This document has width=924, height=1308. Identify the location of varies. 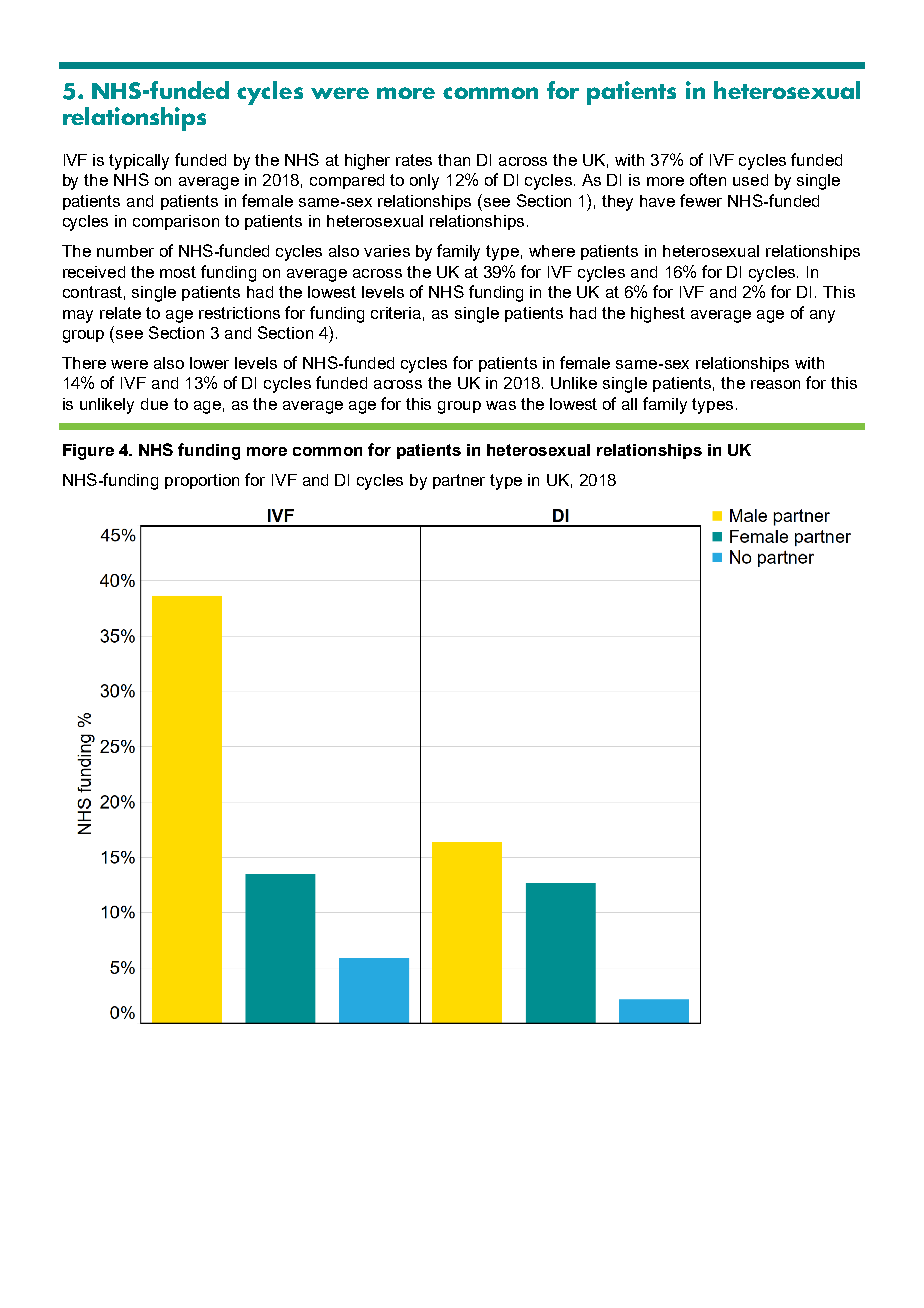
(387, 251).
